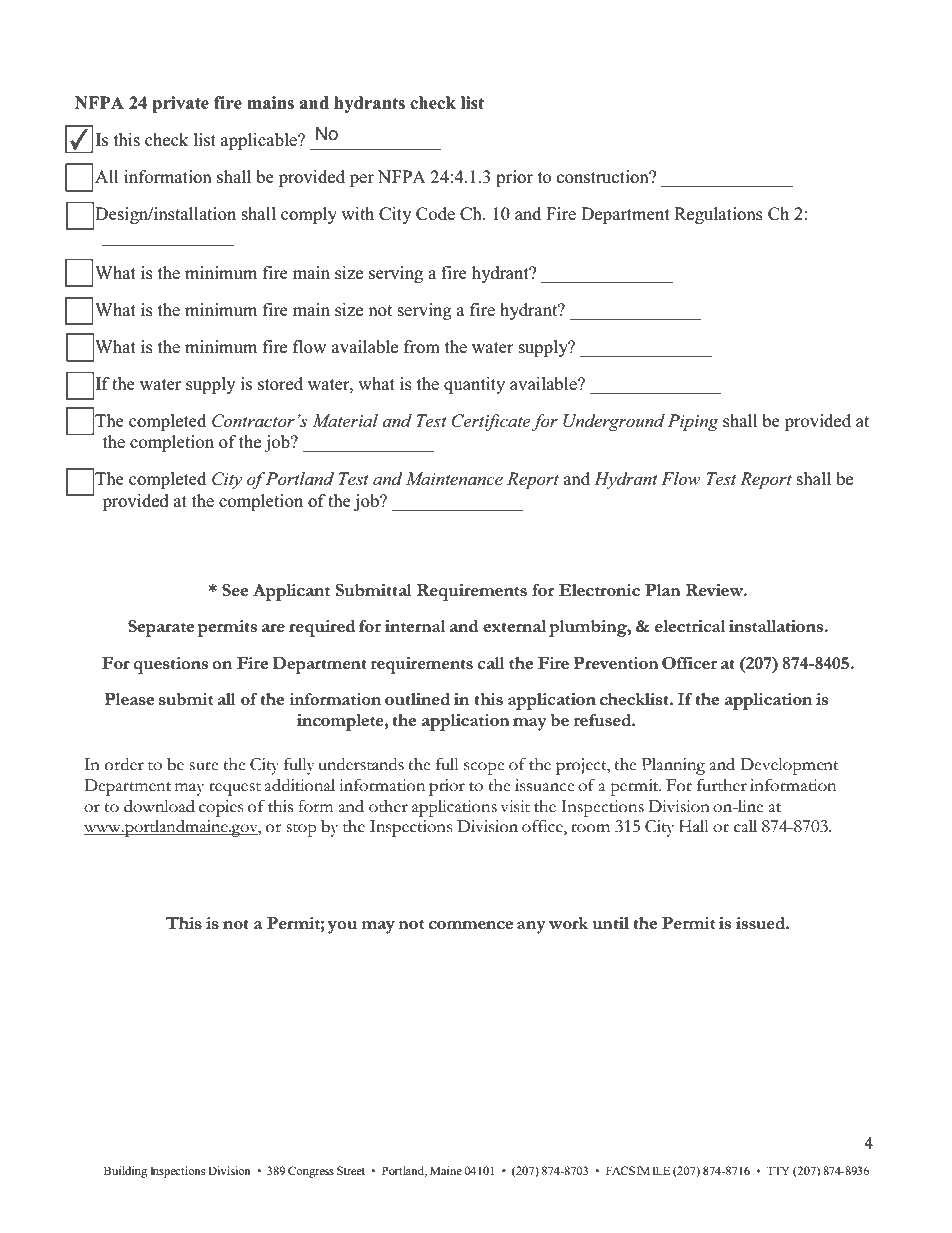 This document has height=1233, width=952. Describe the element at coordinates (235, 590) in the document. I see `See` at that location.
